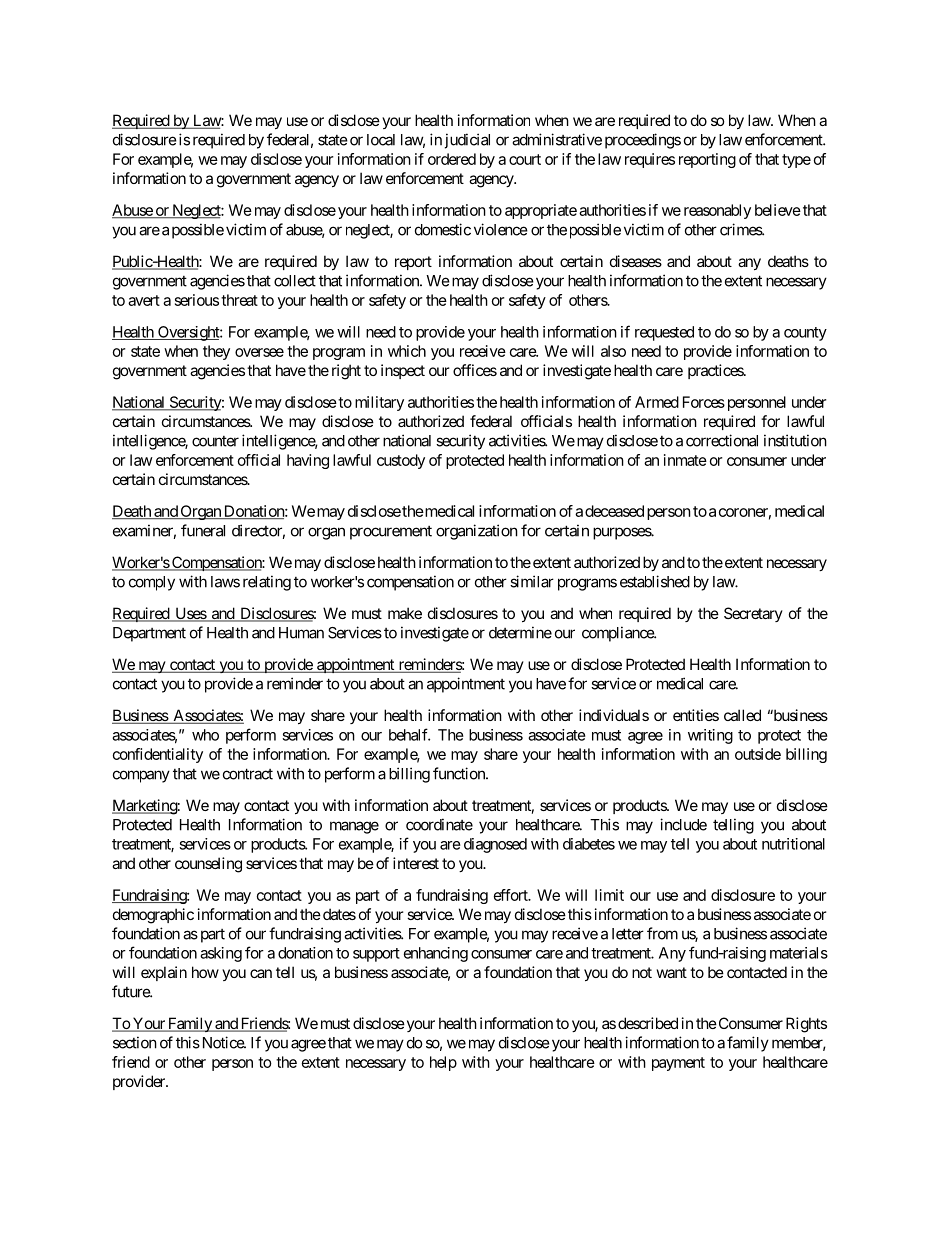 The image size is (952, 1233). I want to click on local, so click(381, 140).
